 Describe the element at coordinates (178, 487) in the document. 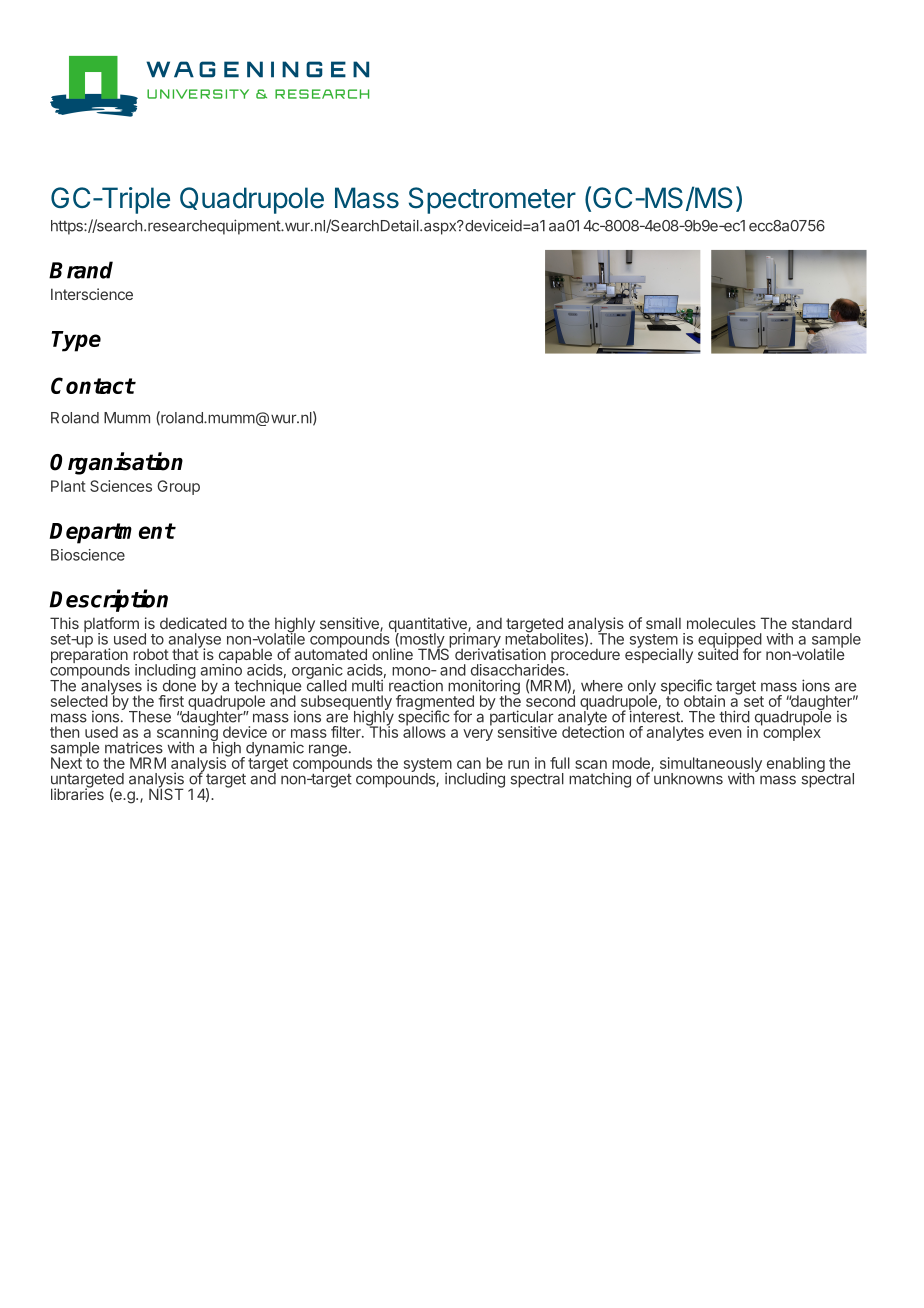

I see `Group` at that location.
